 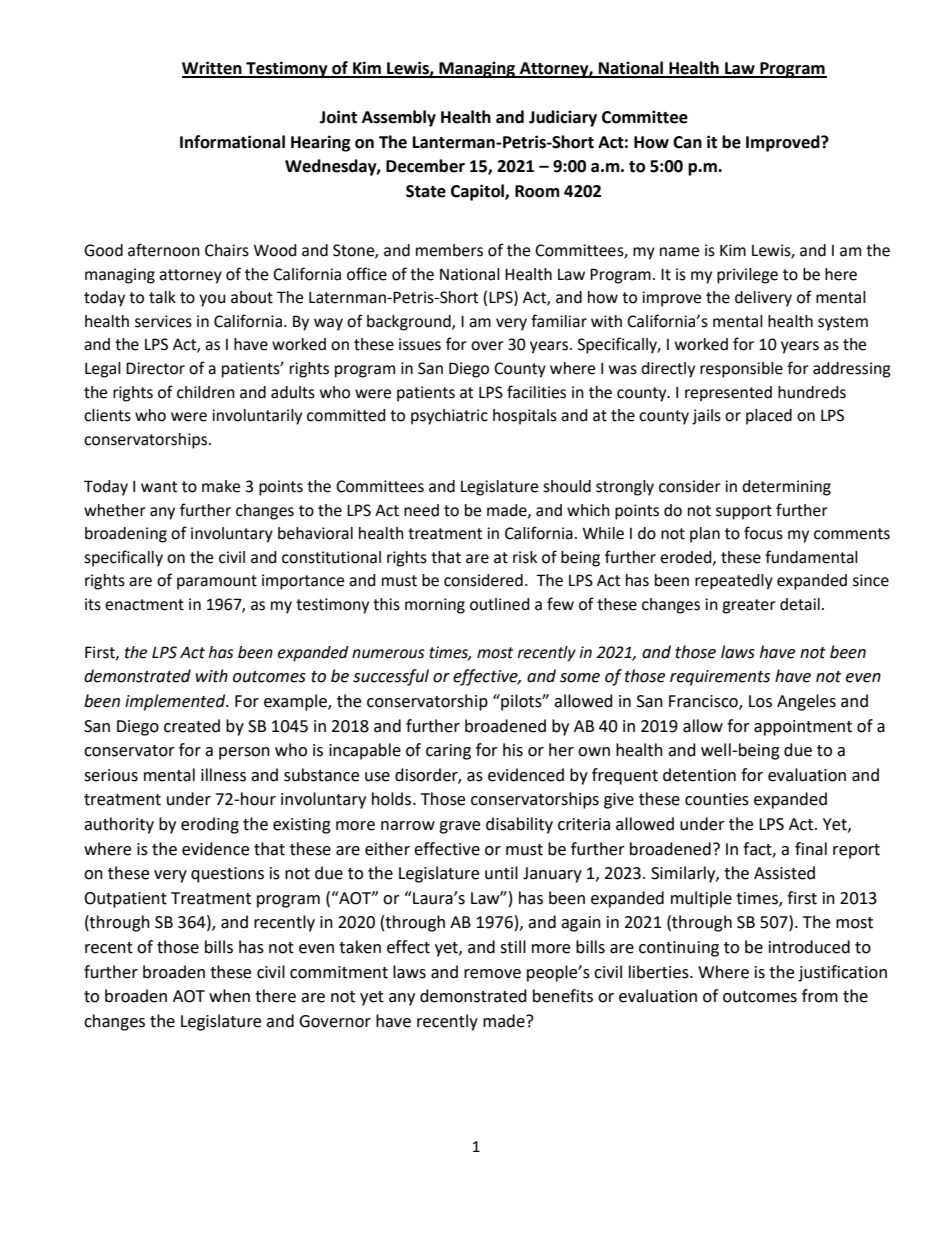 I want to click on introduced, so click(x=809, y=947).
